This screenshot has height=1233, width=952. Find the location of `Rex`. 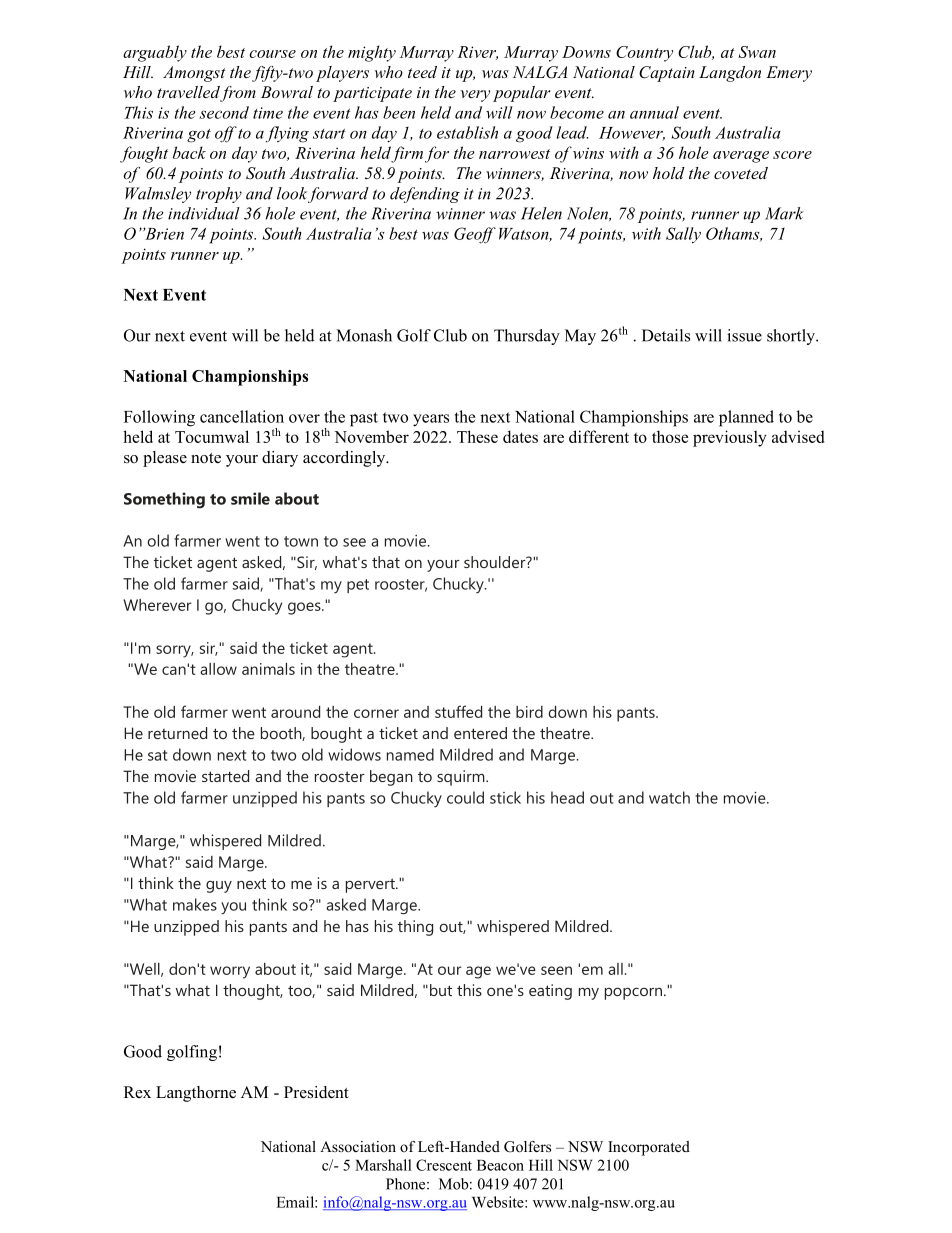

Rex is located at coordinates (137, 1092).
